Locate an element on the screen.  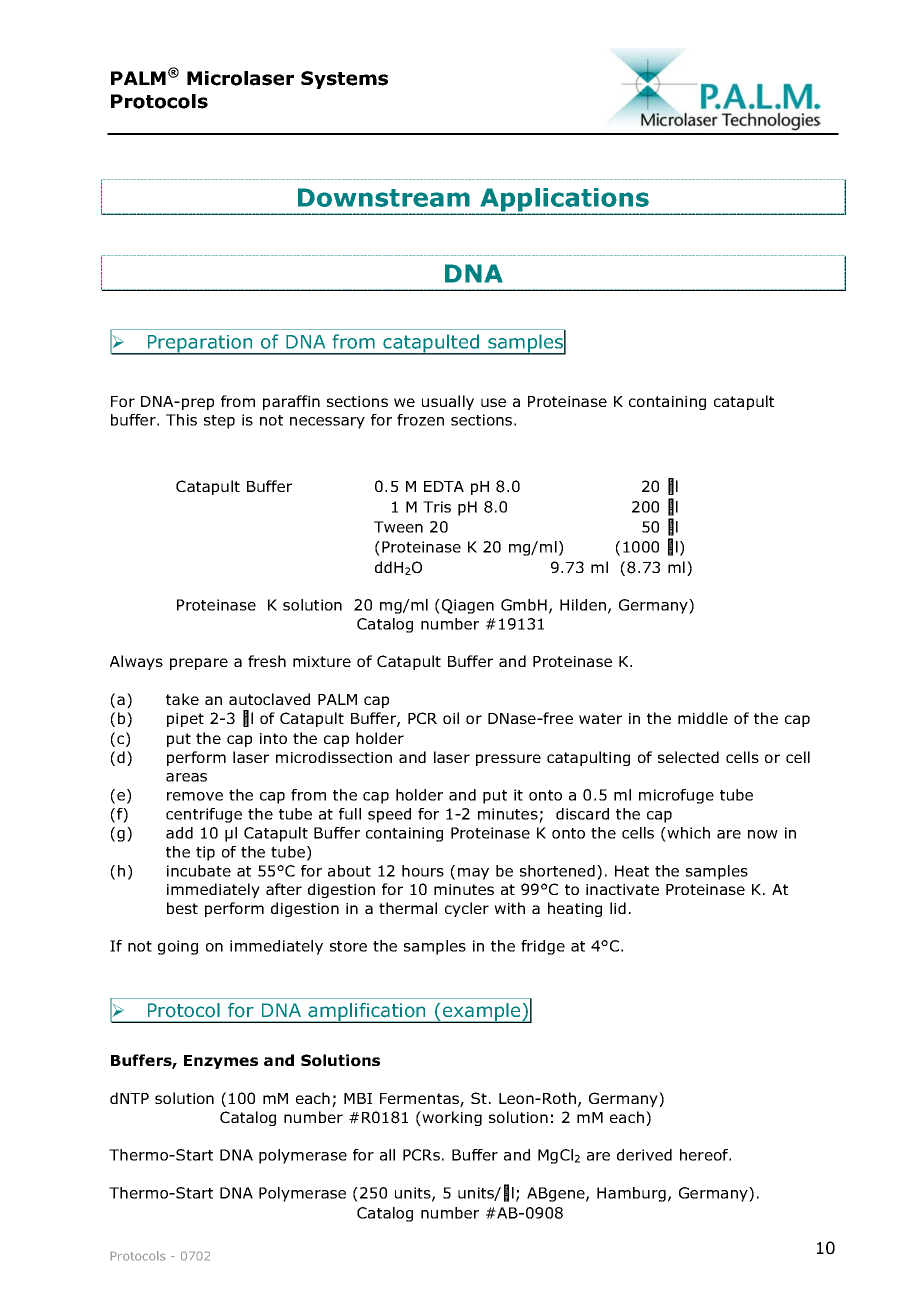
This is located at coordinates (181, 420).
